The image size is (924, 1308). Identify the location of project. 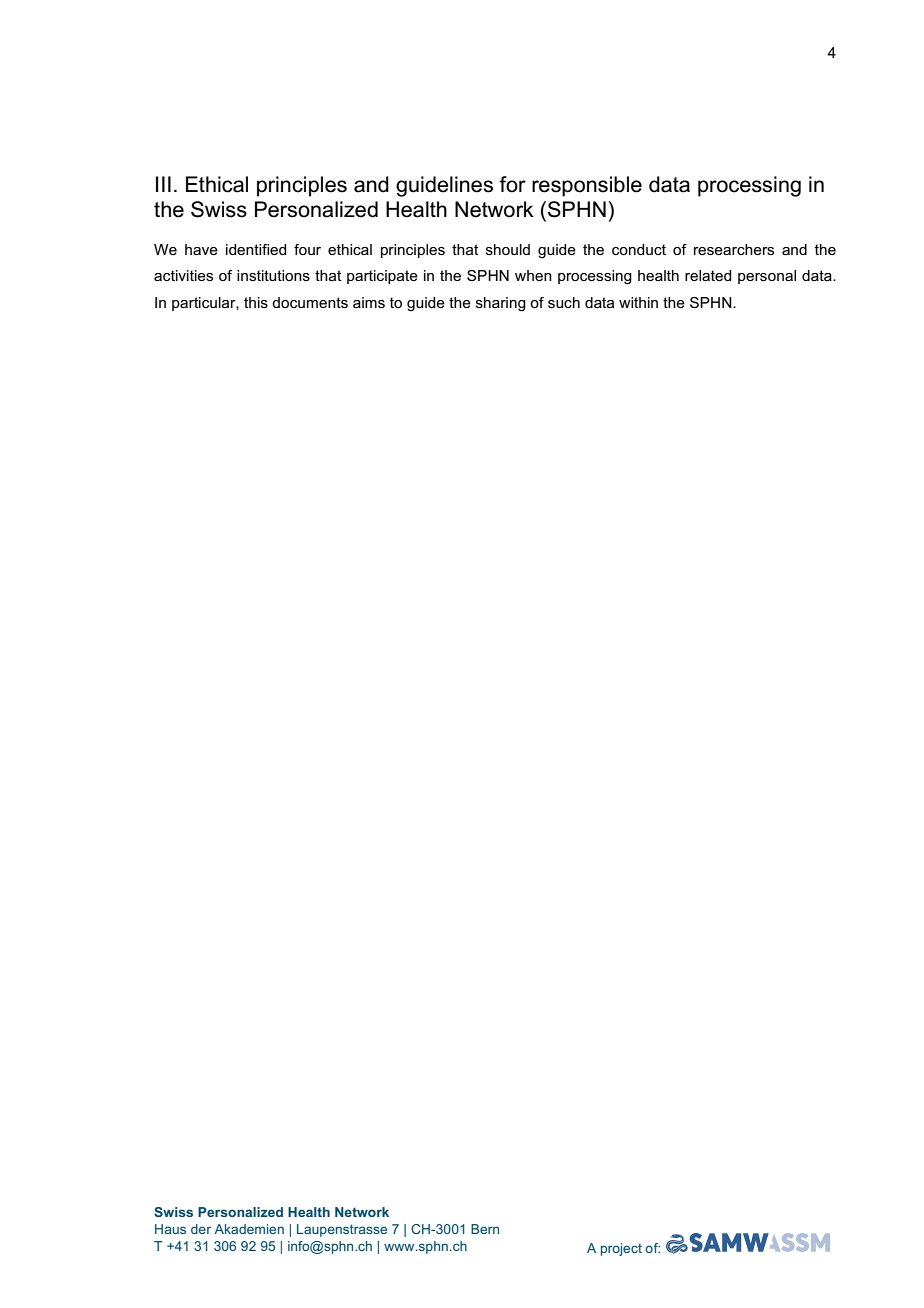
(621, 1249).
